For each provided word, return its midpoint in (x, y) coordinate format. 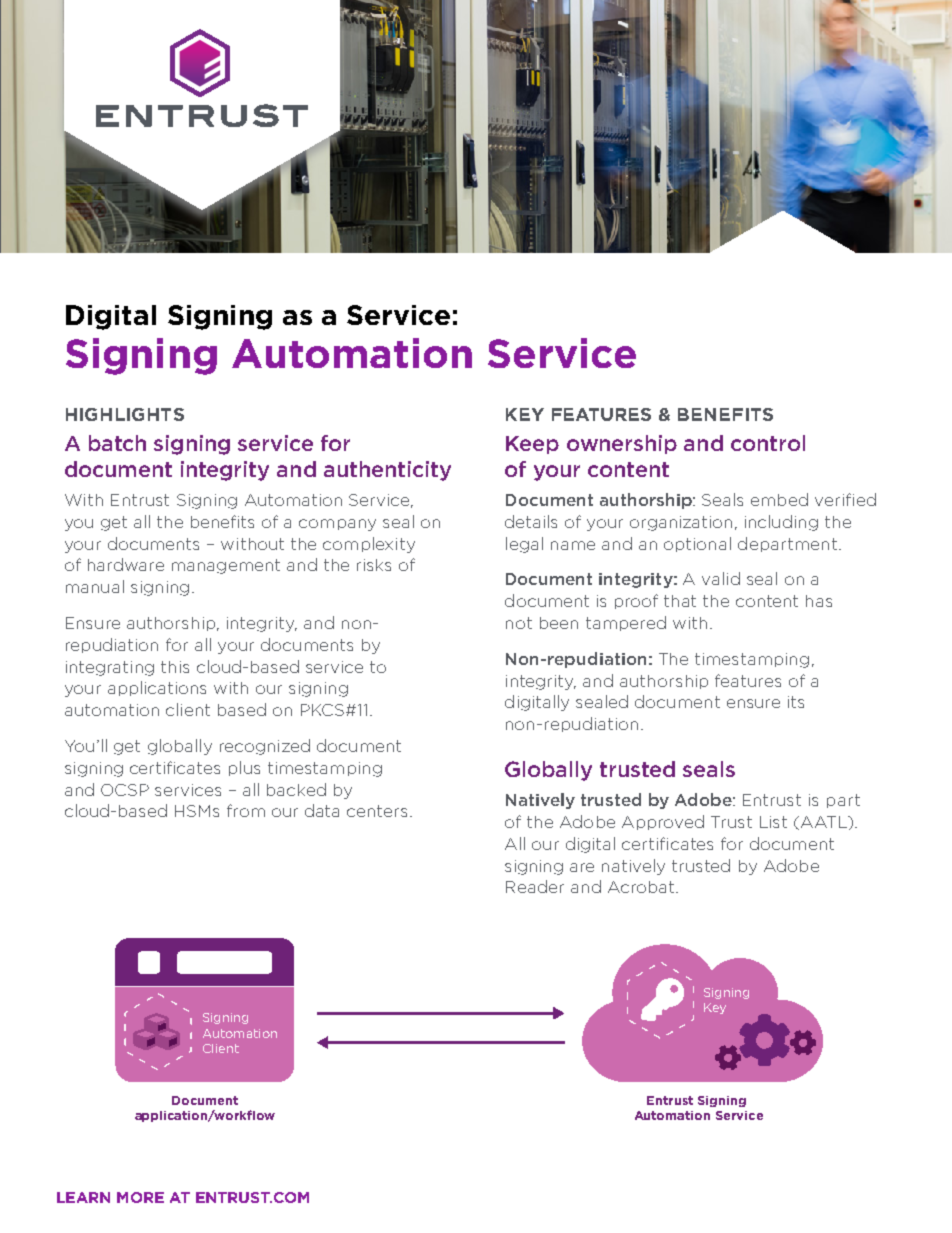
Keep (532, 445)
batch (117, 443)
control (768, 443)
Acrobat (642, 887)
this (175, 667)
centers (379, 811)
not (519, 623)
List (773, 822)
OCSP (125, 790)
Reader (535, 886)
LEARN (83, 1197)
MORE (140, 1197)
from (246, 810)
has (819, 601)
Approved (663, 822)
